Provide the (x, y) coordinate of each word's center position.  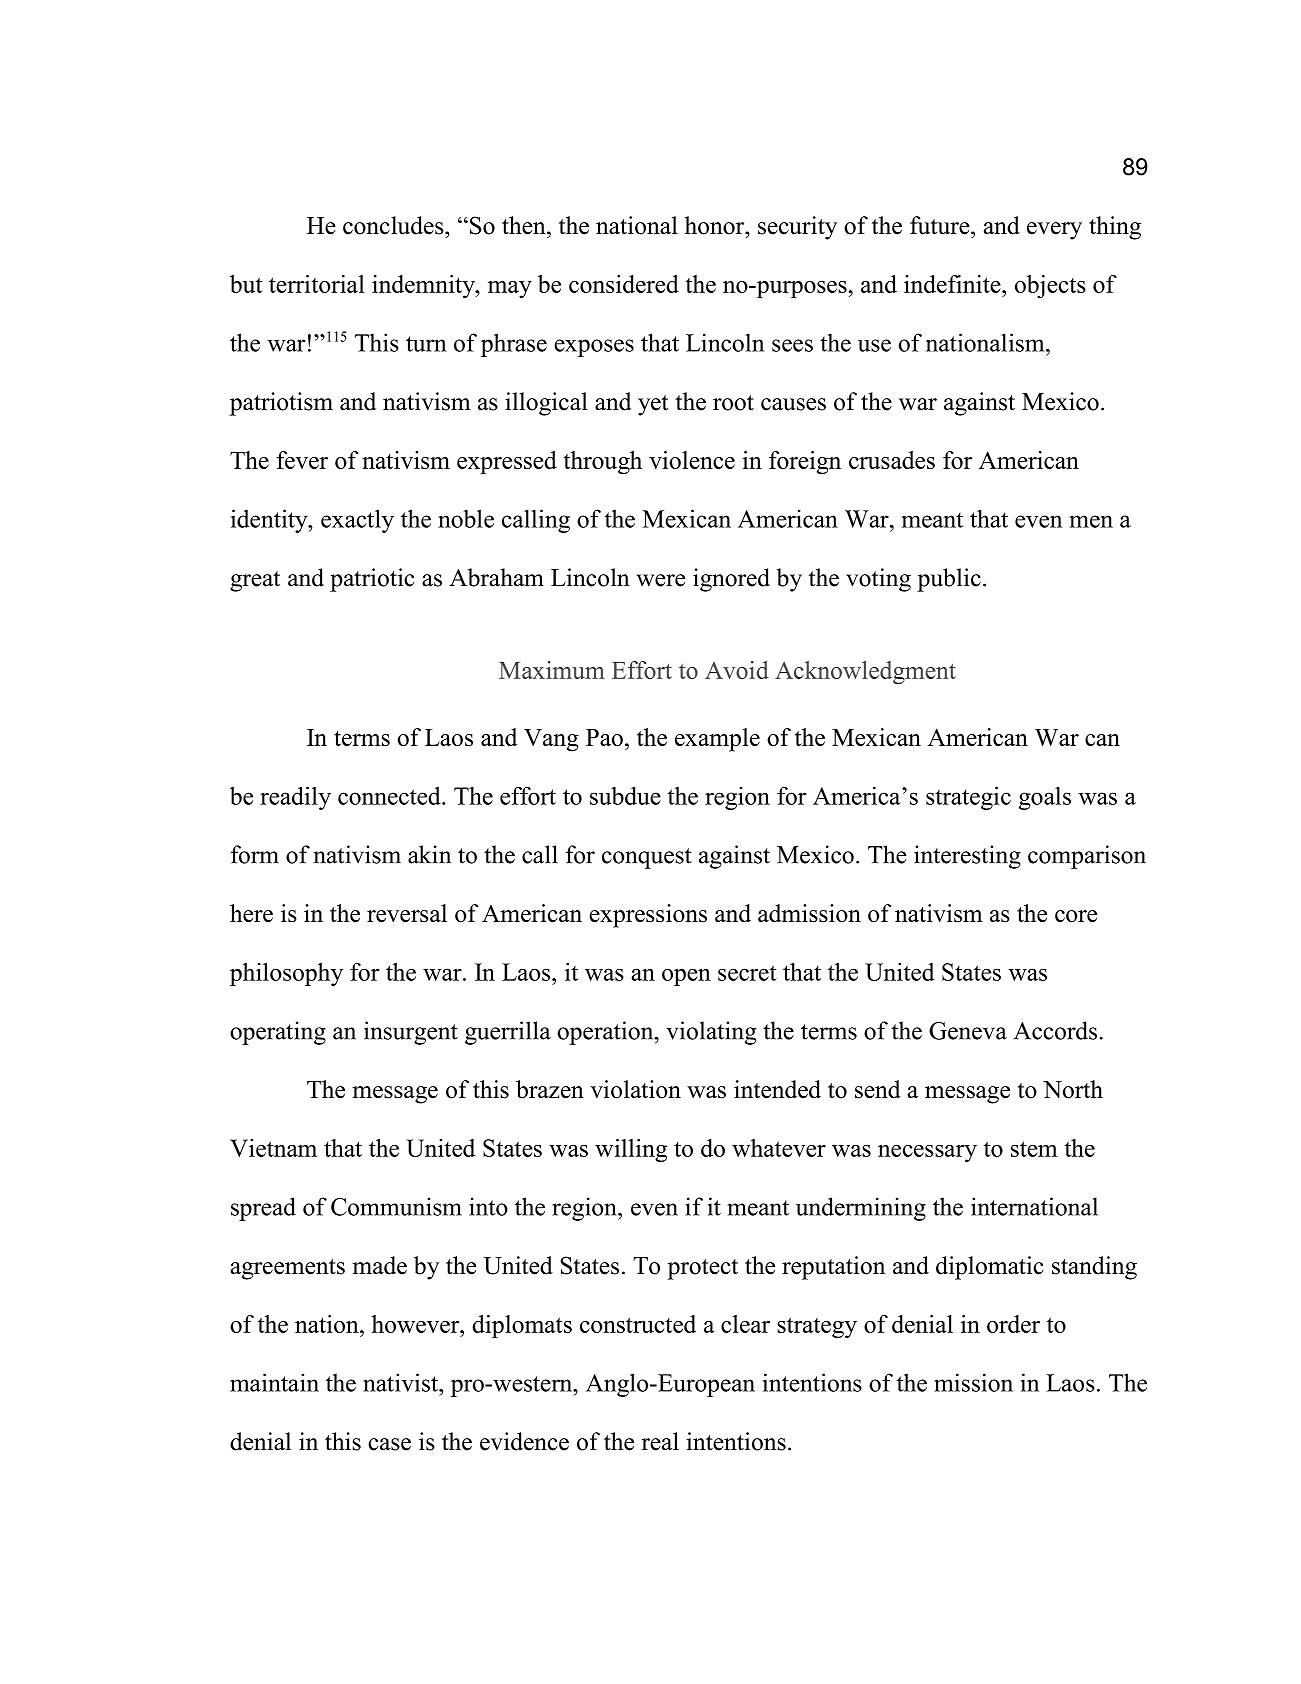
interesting (967, 857)
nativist (401, 1382)
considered (624, 284)
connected (390, 796)
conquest (647, 858)
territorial (317, 284)
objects (1050, 286)
